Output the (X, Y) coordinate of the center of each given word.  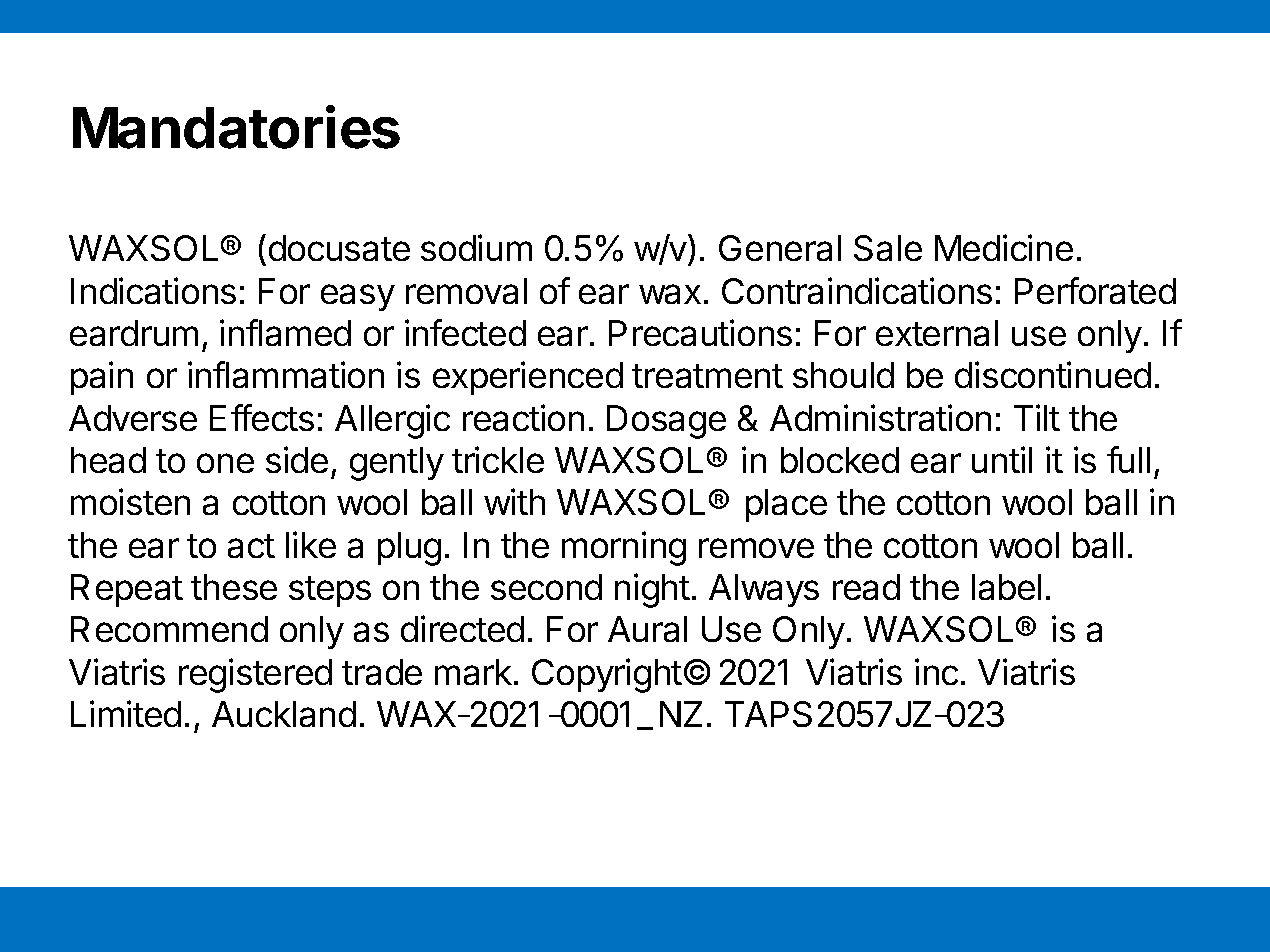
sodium (476, 247)
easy (358, 297)
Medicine (1004, 247)
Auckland (284, 714)
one (225, 463)
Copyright (607, 675)
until (1002, 459)
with (514, 501)
